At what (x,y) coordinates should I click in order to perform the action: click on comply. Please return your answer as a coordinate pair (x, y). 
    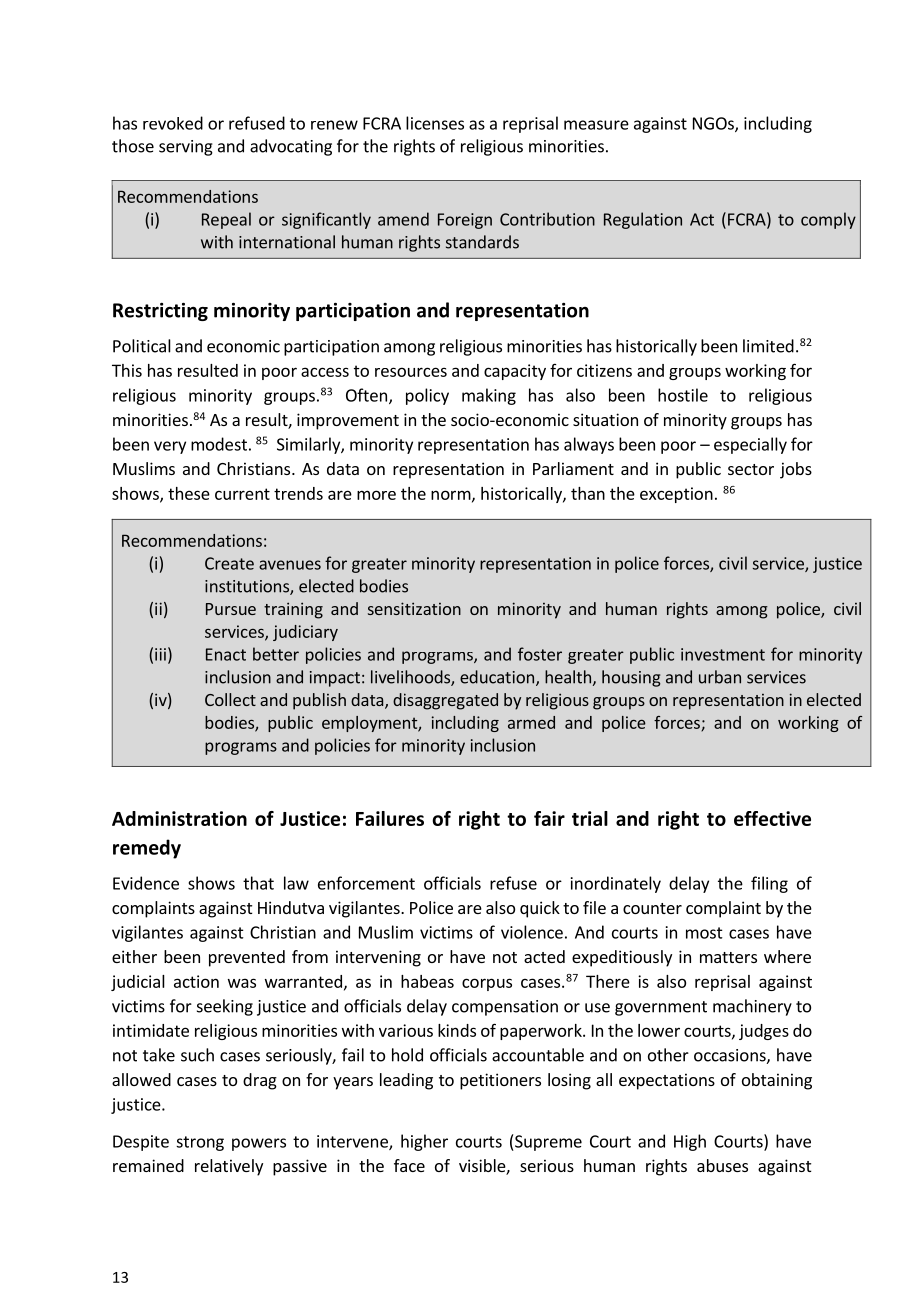
    Looking at the image, I should click on (828, 220).
